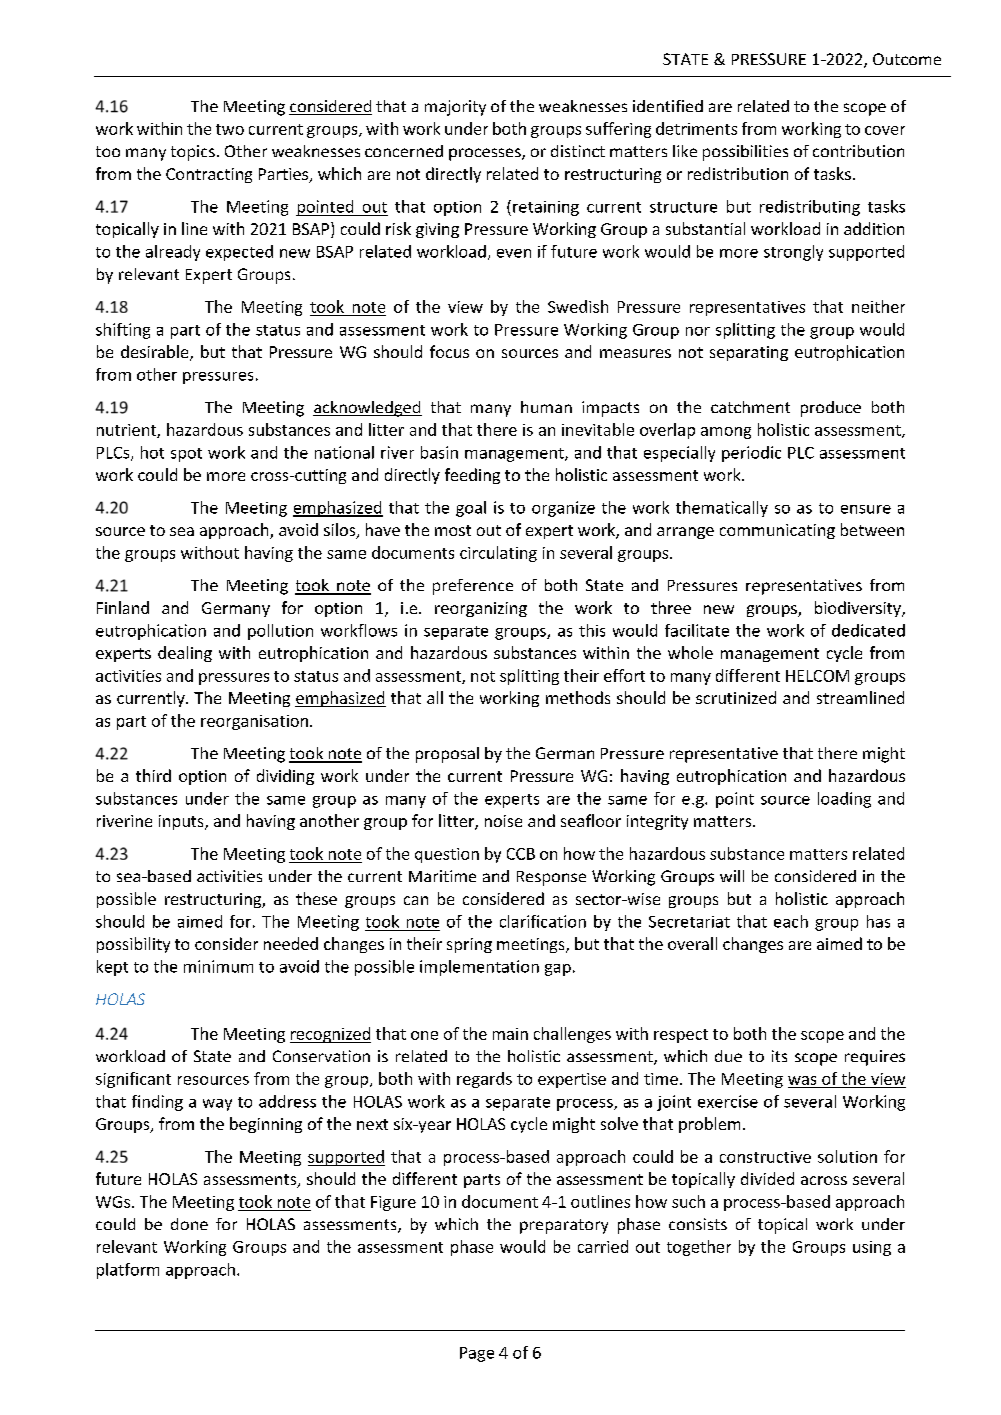 The height and width of the screenshot is (1415, 1001). Describe the element at coordinates (186, 455) in the screenshot. I see `spot` at that location.
